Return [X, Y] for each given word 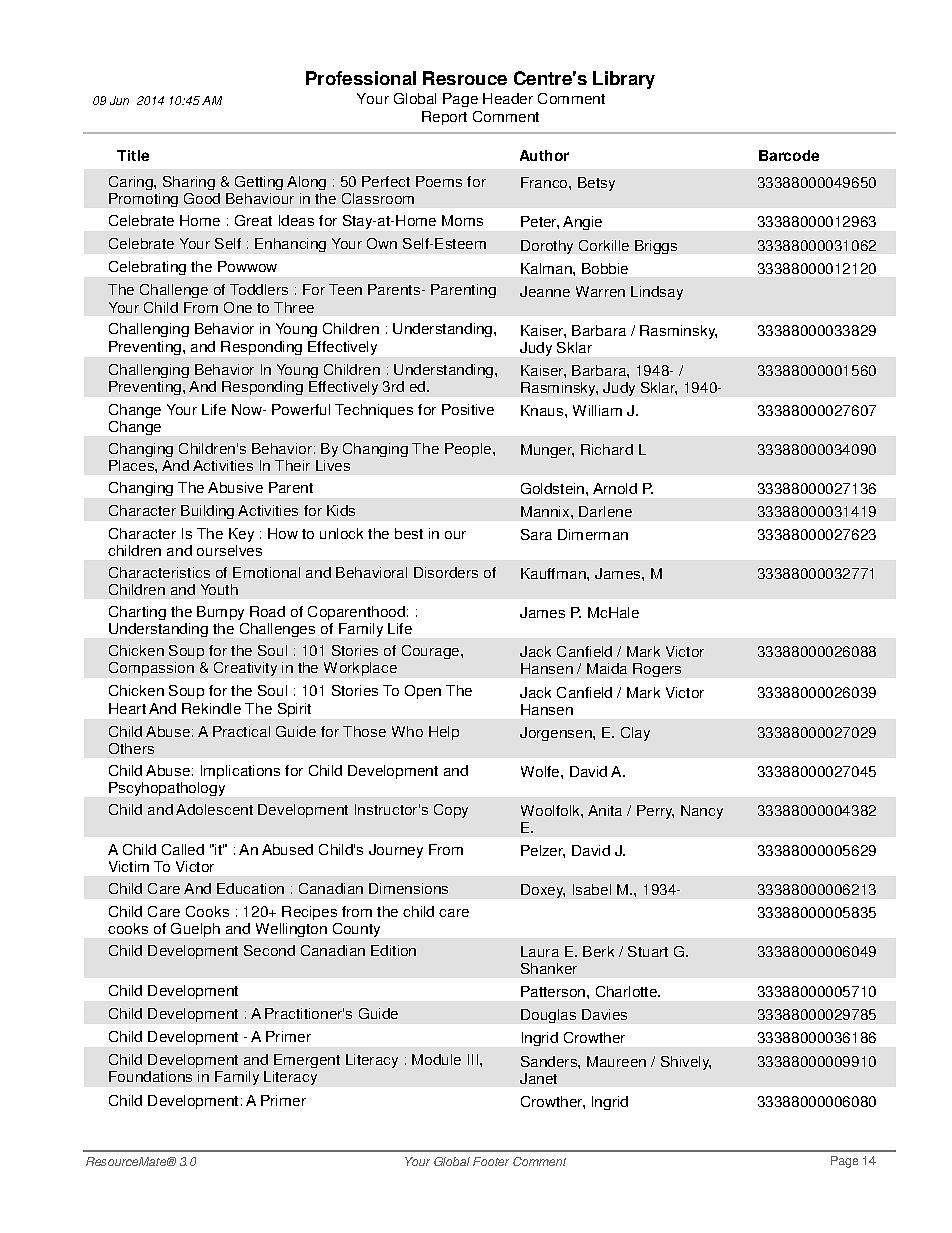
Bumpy [220, 613]
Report [444, 118]
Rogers [657, 670]
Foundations [150, 1076]
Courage [432, 652]
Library [624, 80]
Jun [119, 100]
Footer [491, 1161]
